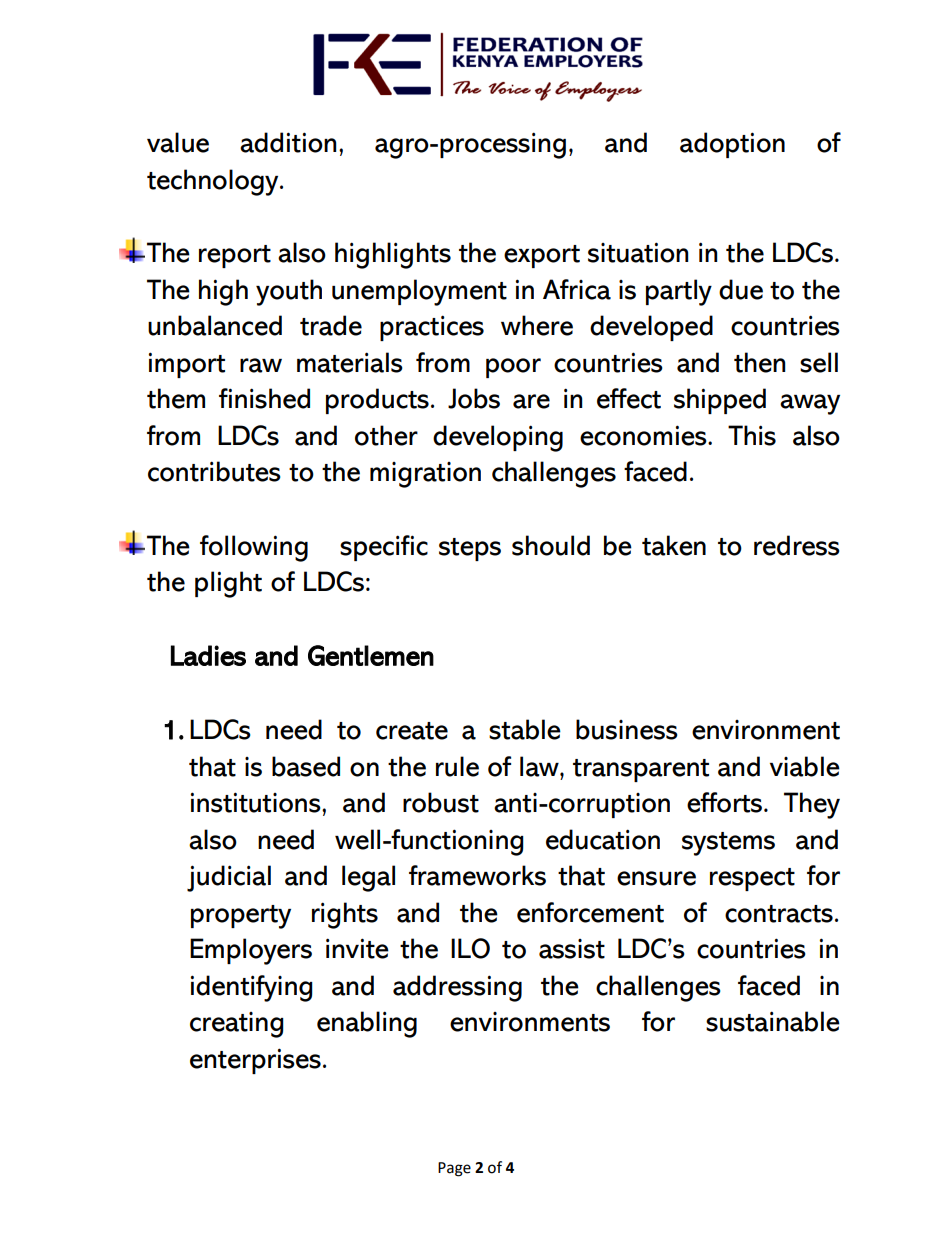 This screenshot has width=952, height=1233. Describe the element at coordinates (208, 655) in the screenshot. I see `Ladies` at that location.
